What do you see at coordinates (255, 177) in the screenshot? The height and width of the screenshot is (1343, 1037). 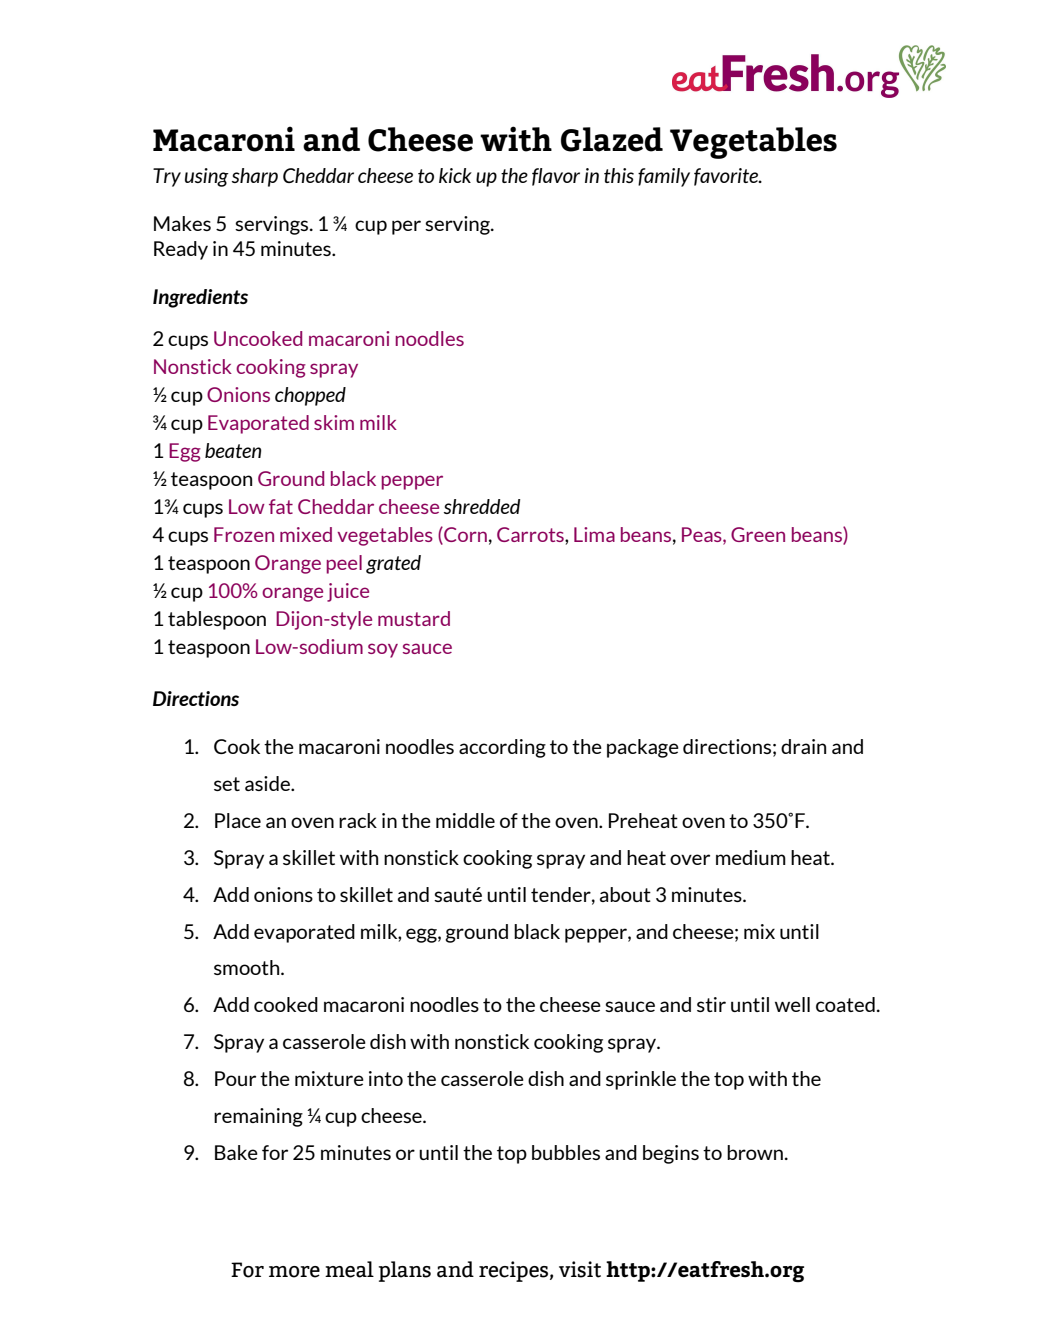 I see `sharp` at bounding box center [255, 177].
